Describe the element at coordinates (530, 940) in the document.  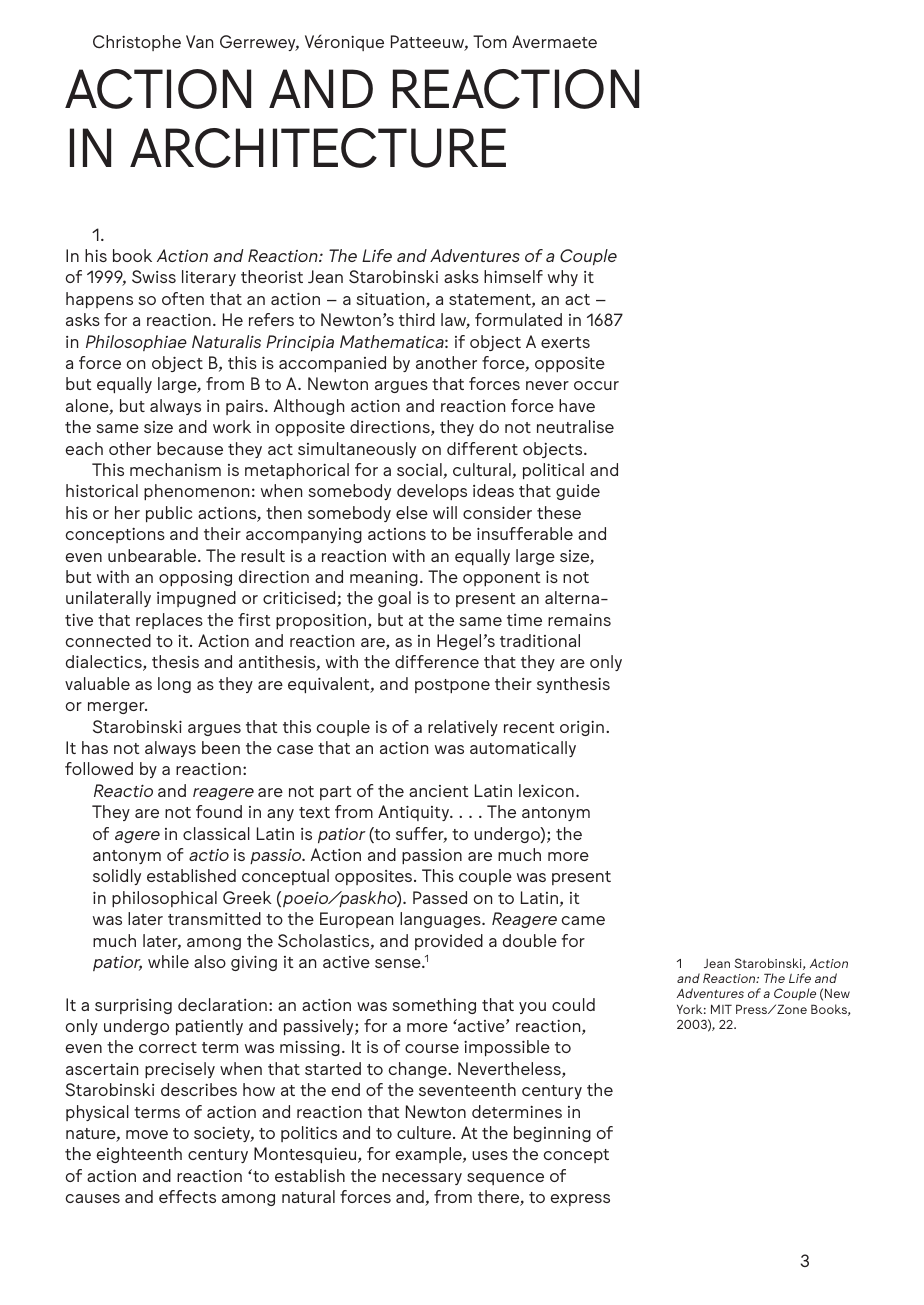
I see `double` at that location.
